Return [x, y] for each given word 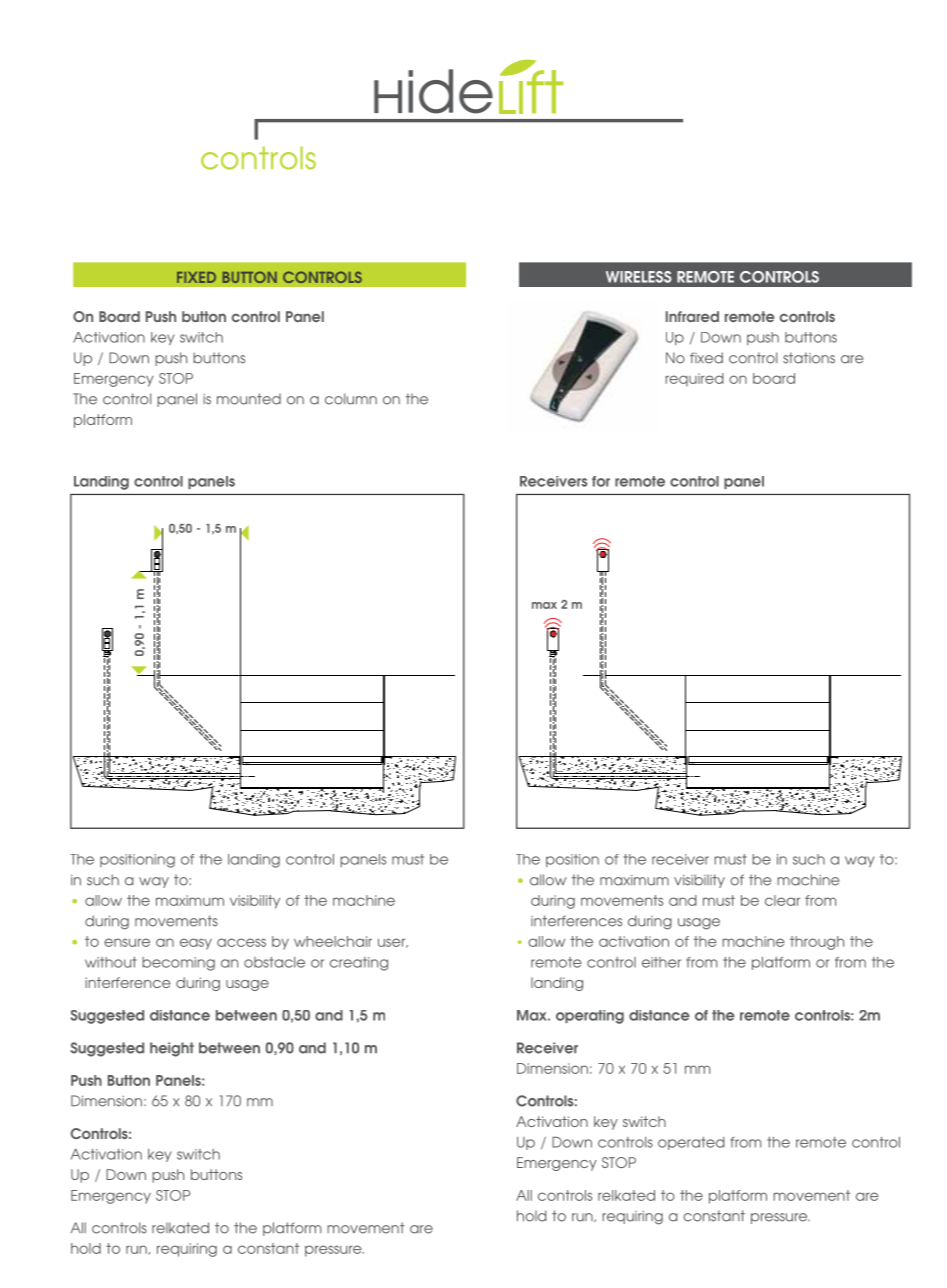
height [172, 1049]
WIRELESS [639, 277]
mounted [249, 399]
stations [809, 358]
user [393, 943]
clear [782, 900]
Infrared [692, 316]
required [694, 380]
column [351, 399]
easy [196, 944]
